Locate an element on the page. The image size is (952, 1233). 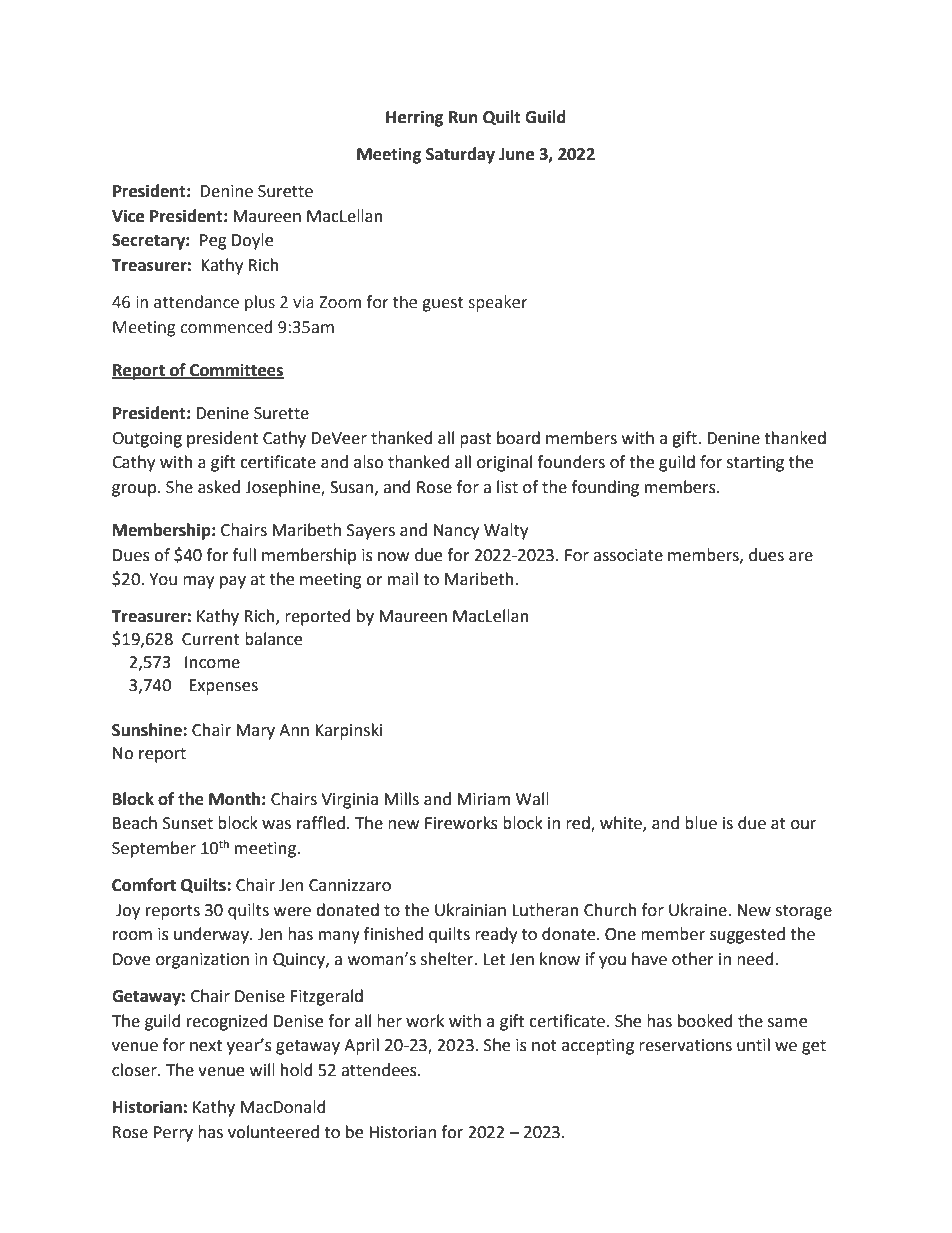
Perry is located at coordinates (173, 1134).
